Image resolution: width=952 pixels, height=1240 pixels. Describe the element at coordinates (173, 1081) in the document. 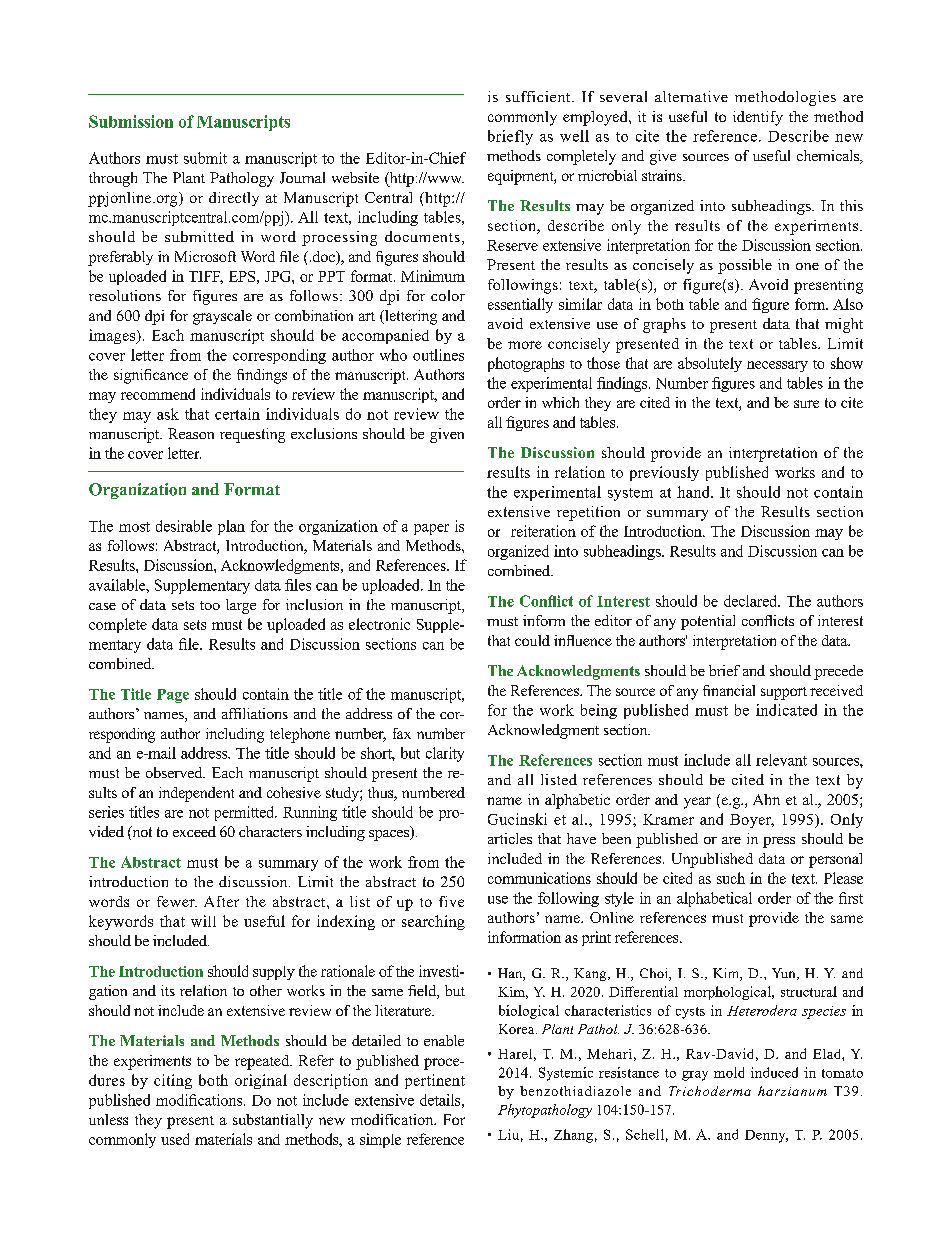

I see `citing` at that location.
